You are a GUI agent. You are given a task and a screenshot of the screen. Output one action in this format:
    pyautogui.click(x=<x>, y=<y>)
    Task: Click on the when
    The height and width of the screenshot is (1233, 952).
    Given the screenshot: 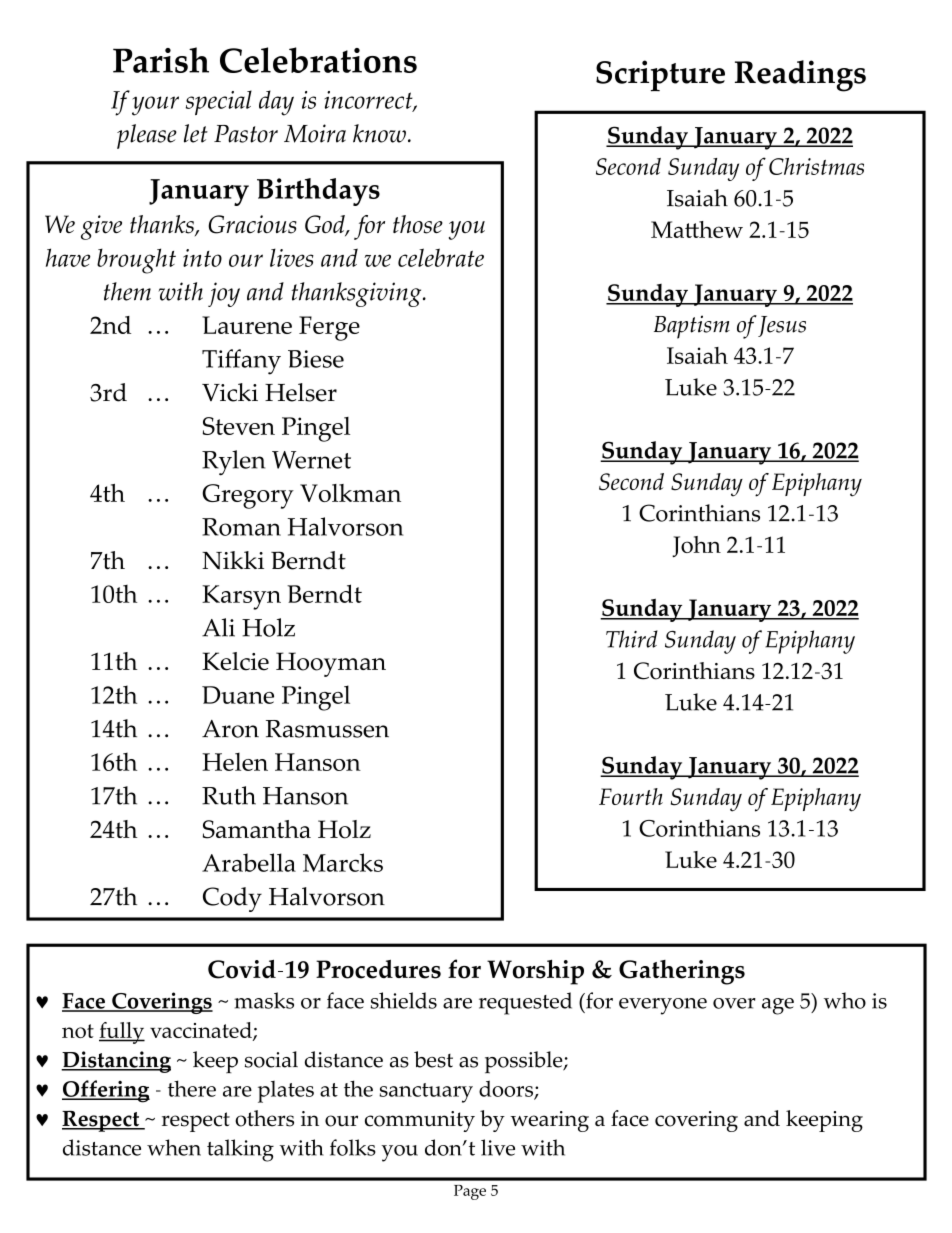 What is the action you would take?
    pyautogui.click(x=174, y=1147)
